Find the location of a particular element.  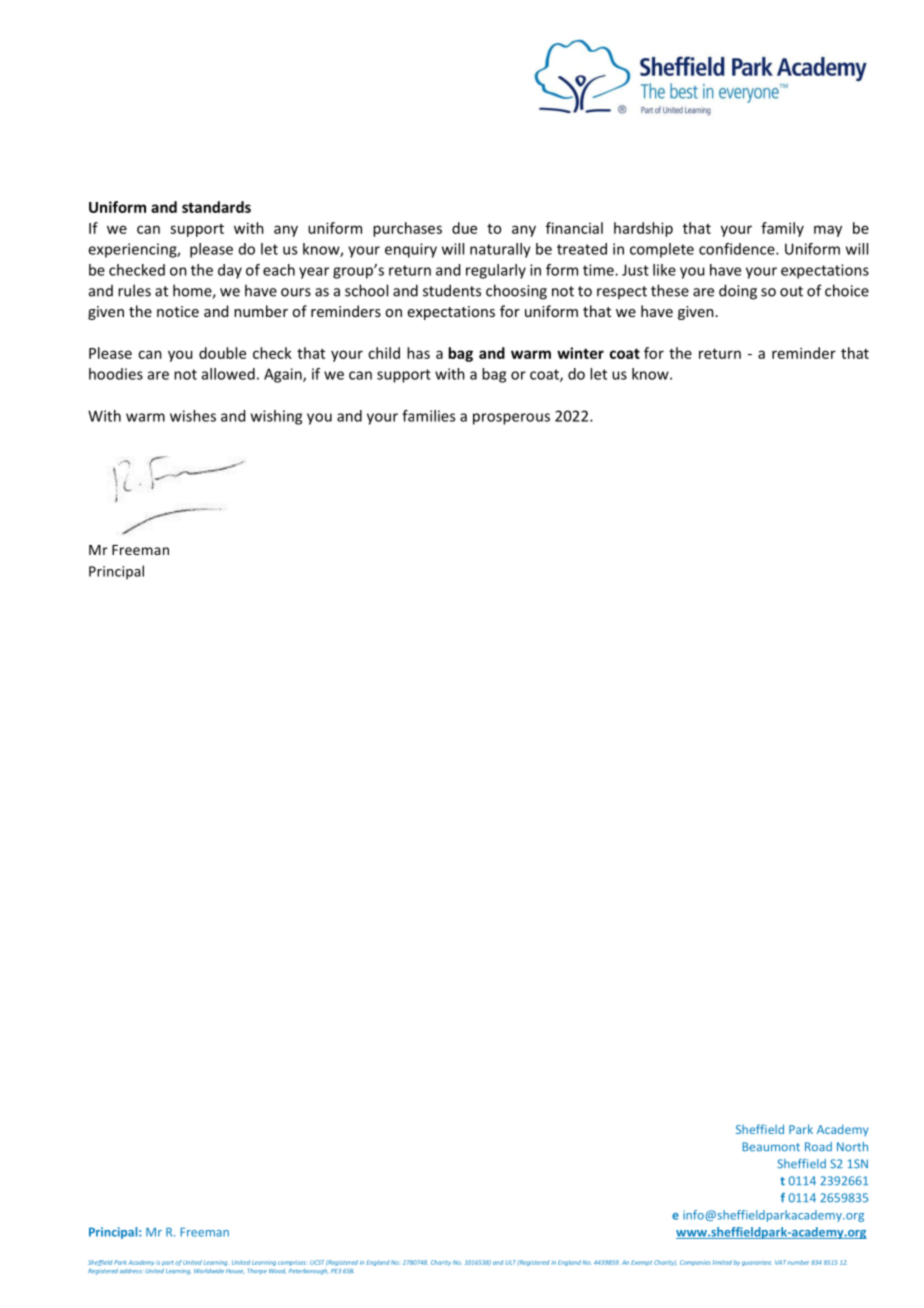

Worldwide is located at coordinates (209, 1271).
